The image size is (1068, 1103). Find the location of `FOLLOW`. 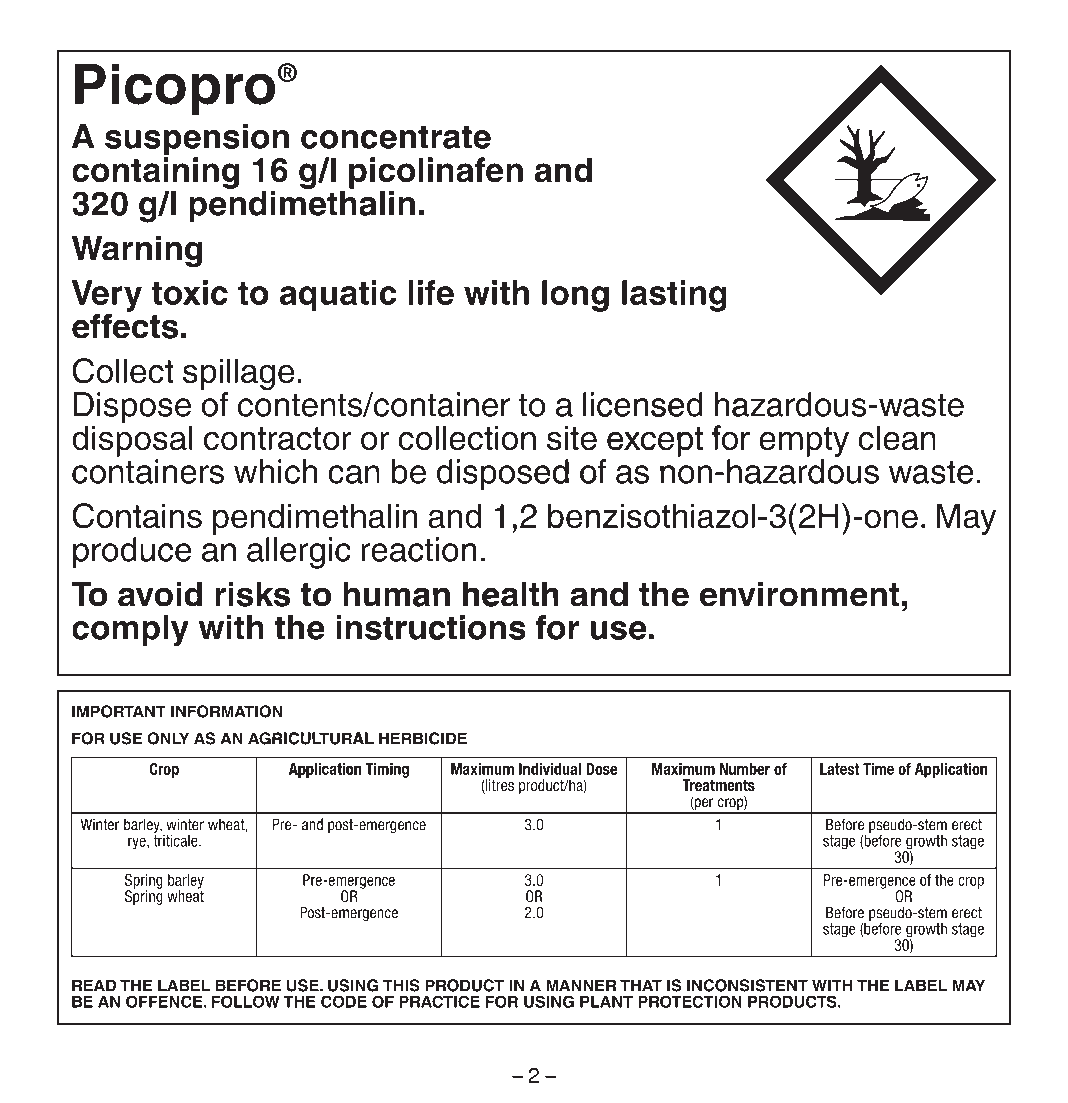

FOLLOW is located at coordinates (246, 1001).
